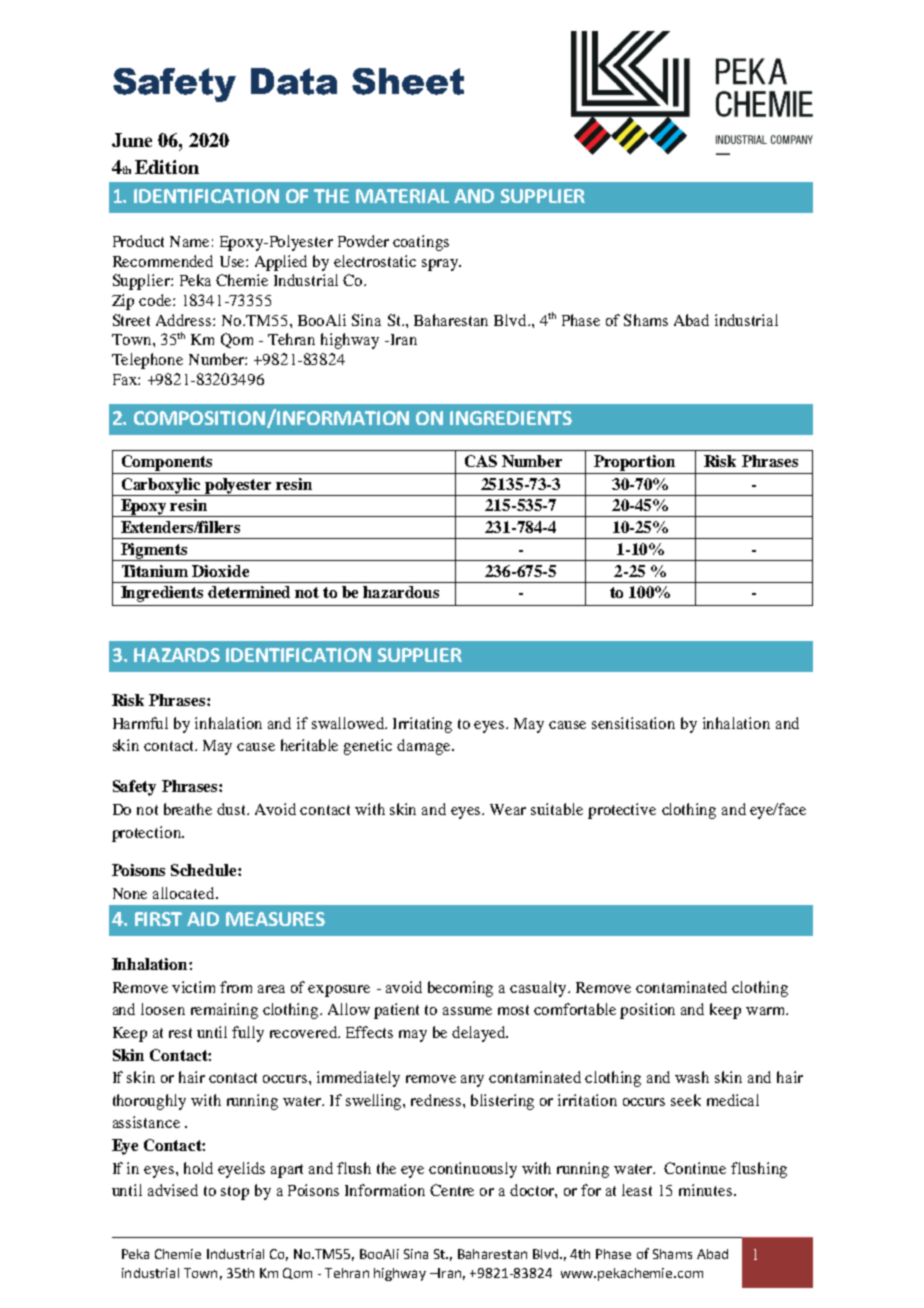 This screenshot has height=1308, width=924. Describe the element at coordinates (177, 655) in the screenshot. I see `HAZARDS` at that location.
